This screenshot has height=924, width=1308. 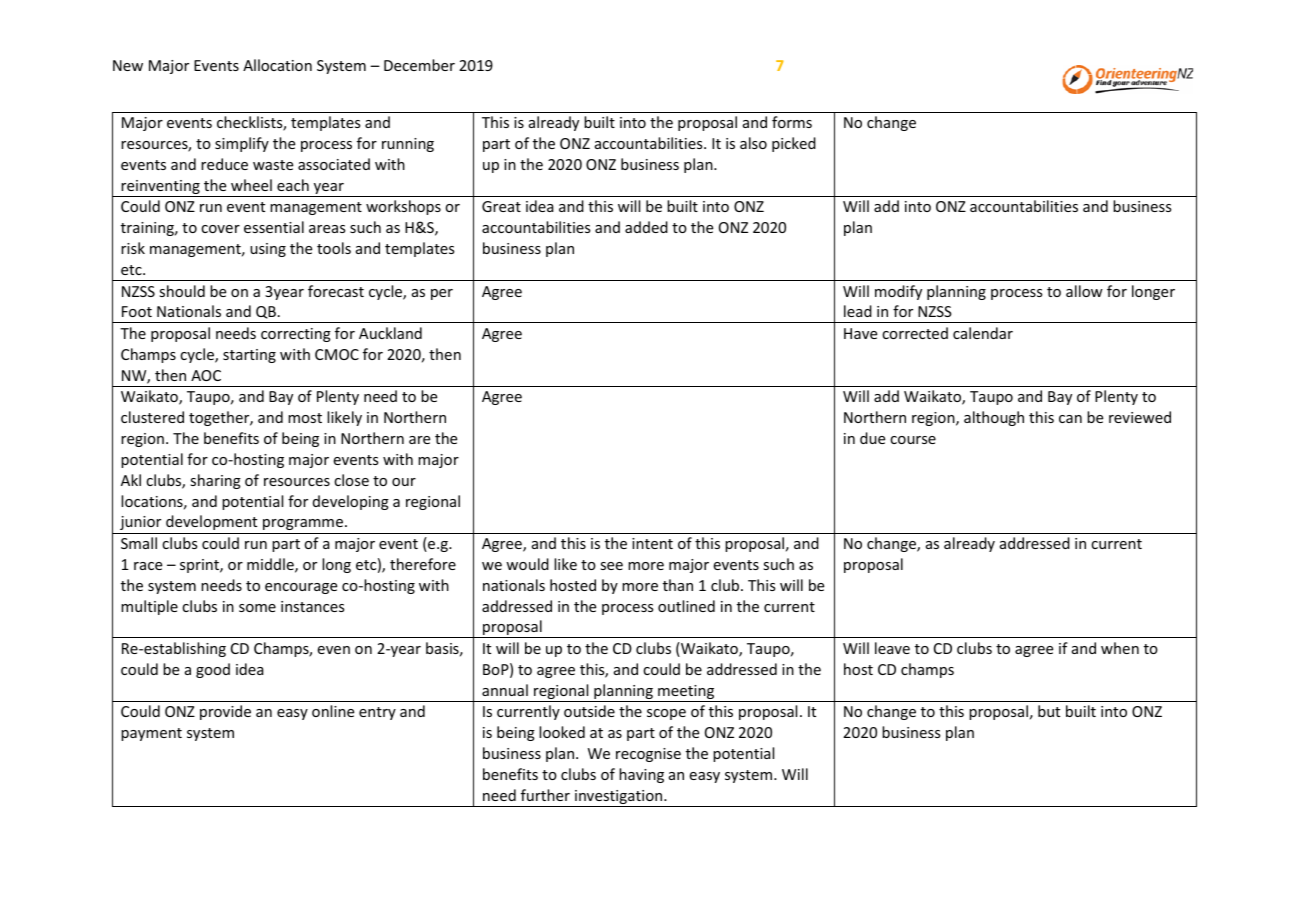 I want to click on due, so click(x=872, y=438).
